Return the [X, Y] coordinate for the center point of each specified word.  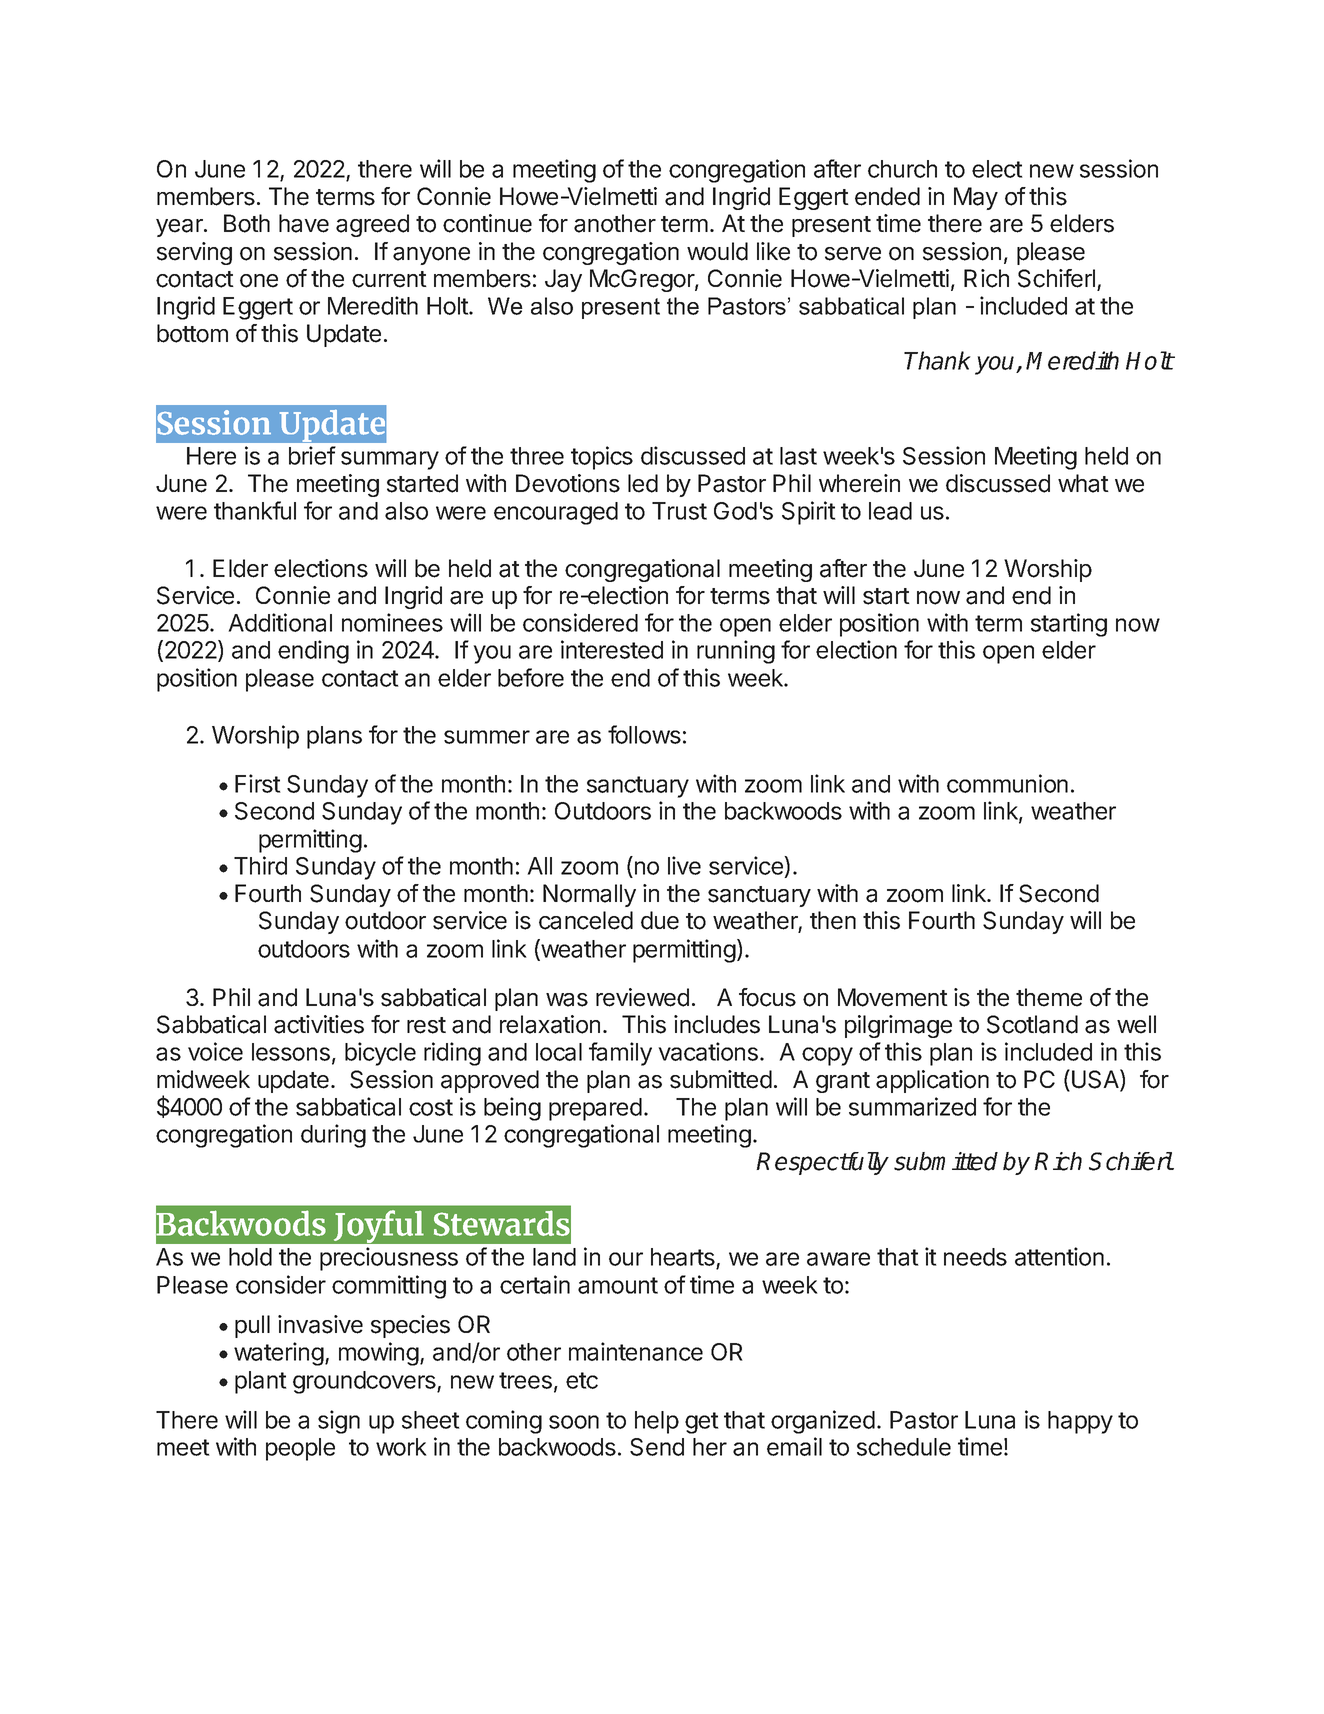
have [304, 223]
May [976, 198]
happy [1080, 1422]
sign [339, 1422]
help [657, 1422]
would [717, 251]
